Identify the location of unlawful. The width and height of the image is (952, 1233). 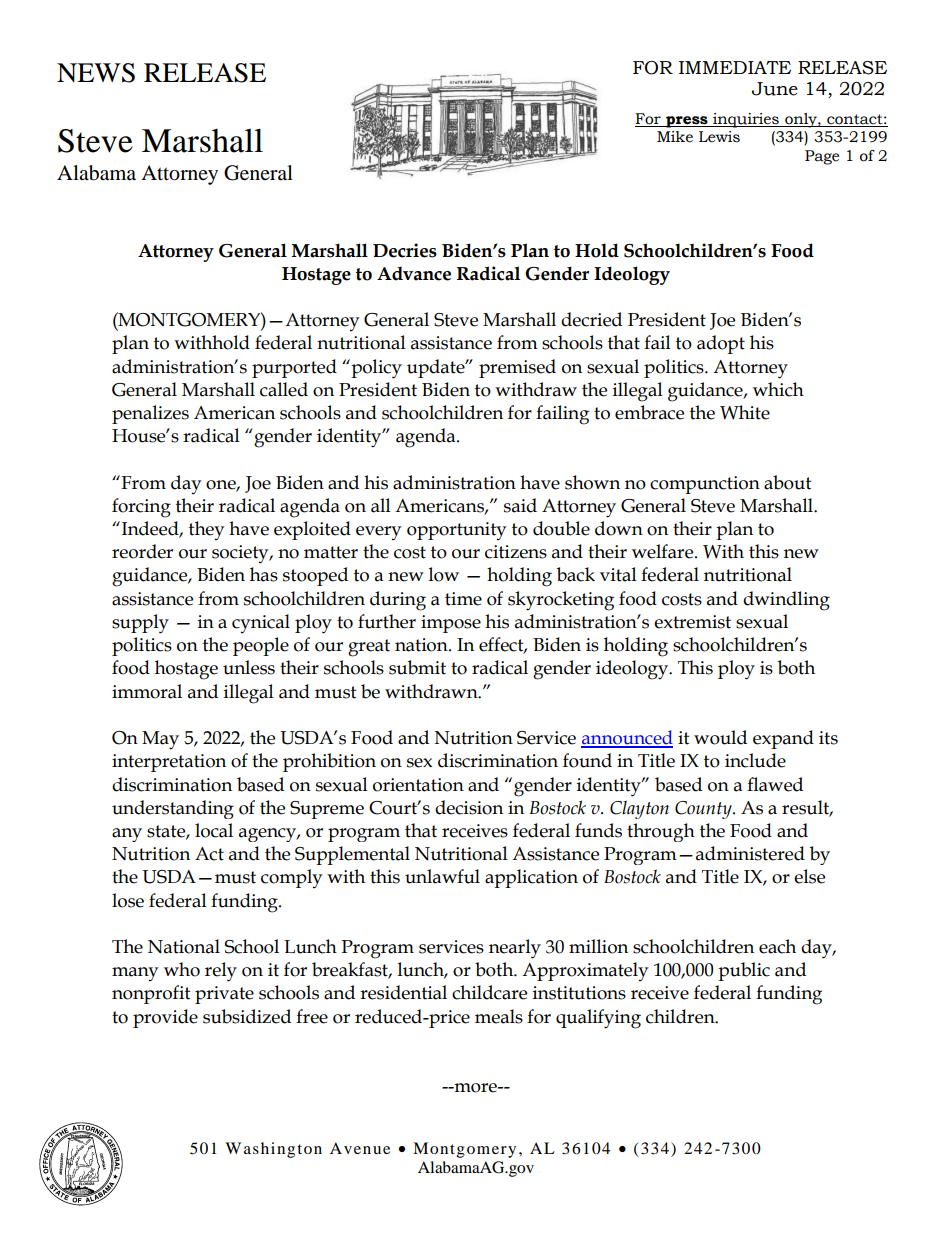
(442, 876).
